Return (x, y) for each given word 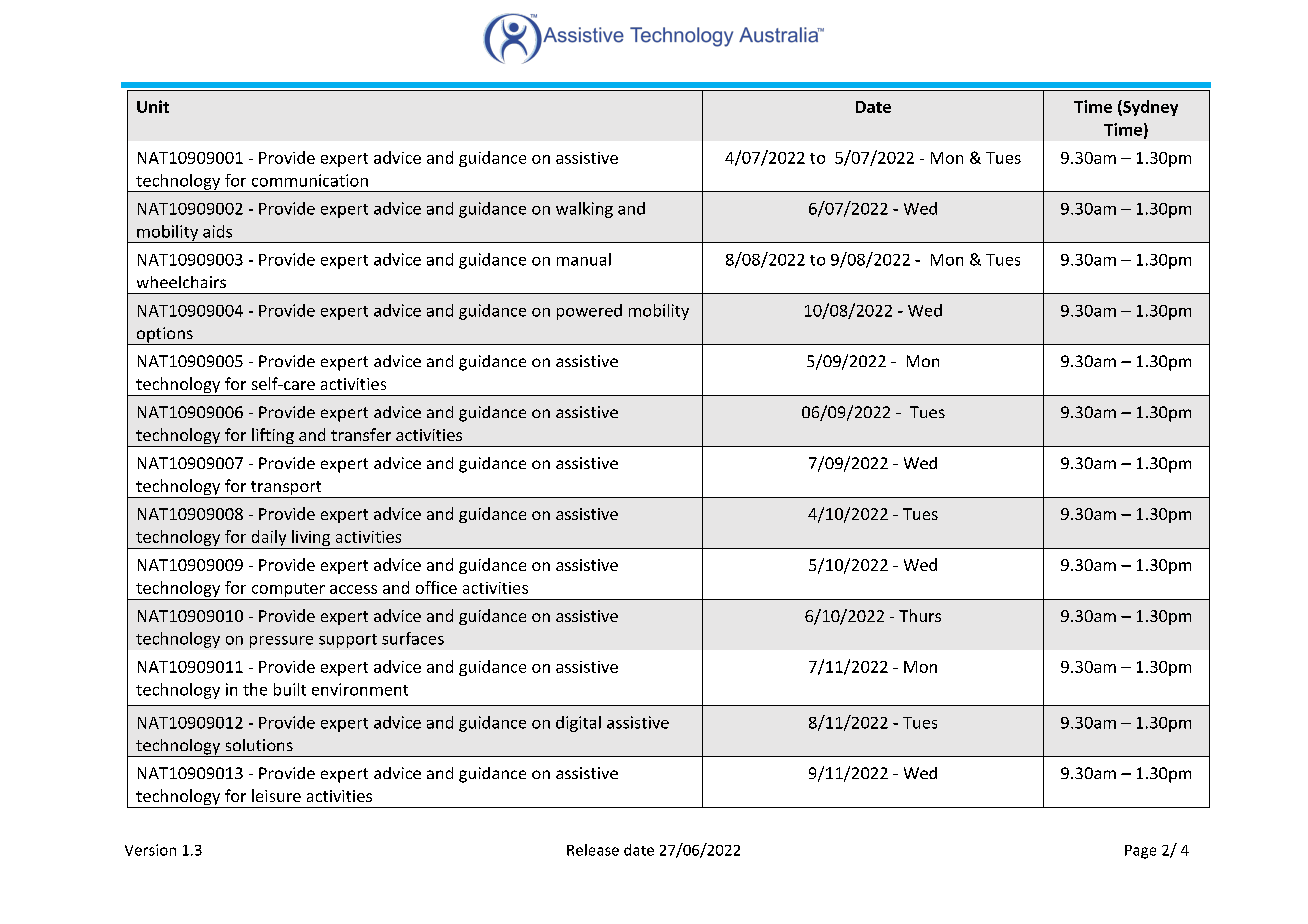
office (436, 587)
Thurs (920, 615)
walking (584, 210)
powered (589, 312)
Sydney (1149, 108)
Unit (153, 106)
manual (584, 259)
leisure (276, 795)
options (164, 336)
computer (288, 591)
